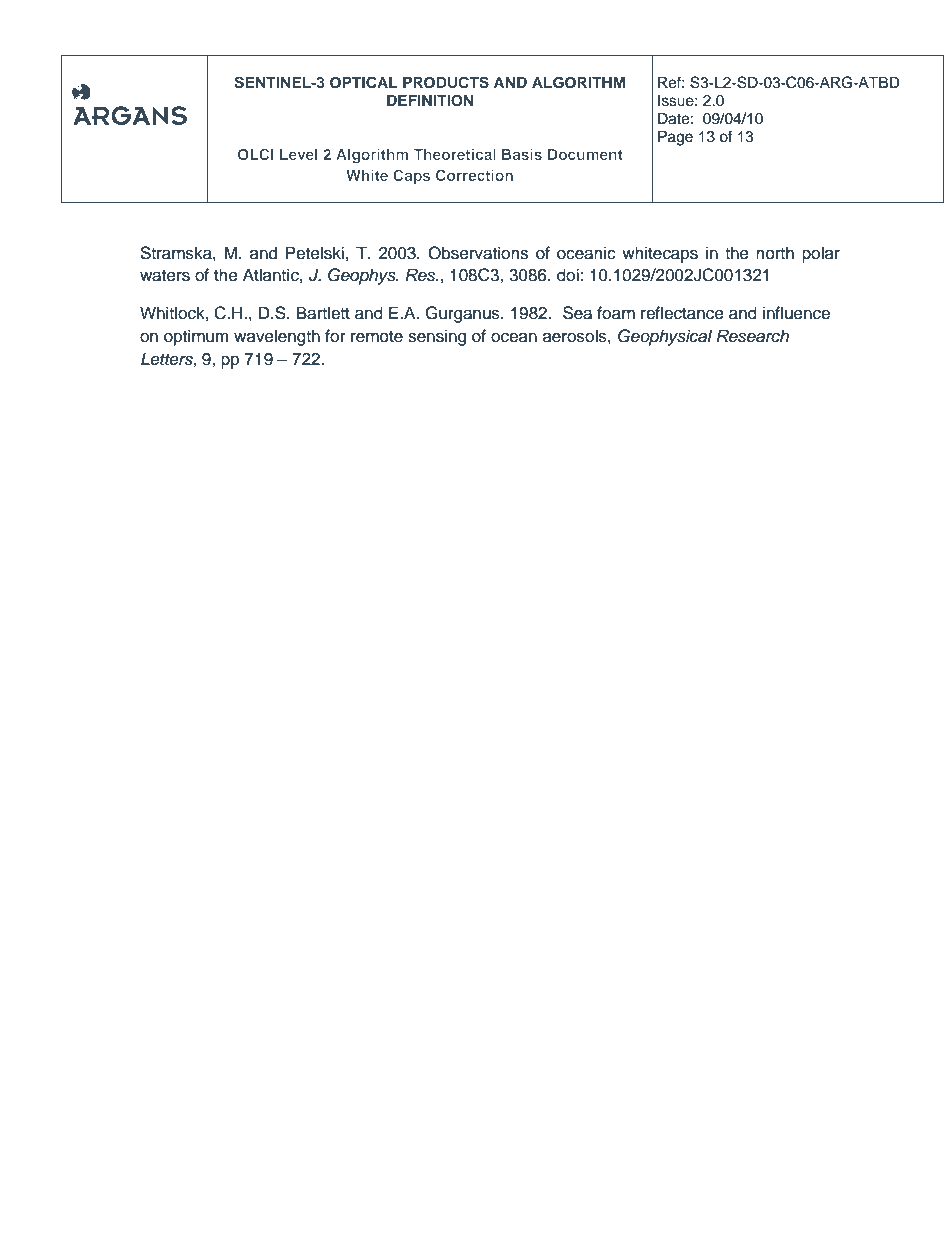 This document has height=1233, width=952. What do you see at coordinates (446, 82) in the document?
I see `PRODUCTS` at bounding box center [446, 82].
